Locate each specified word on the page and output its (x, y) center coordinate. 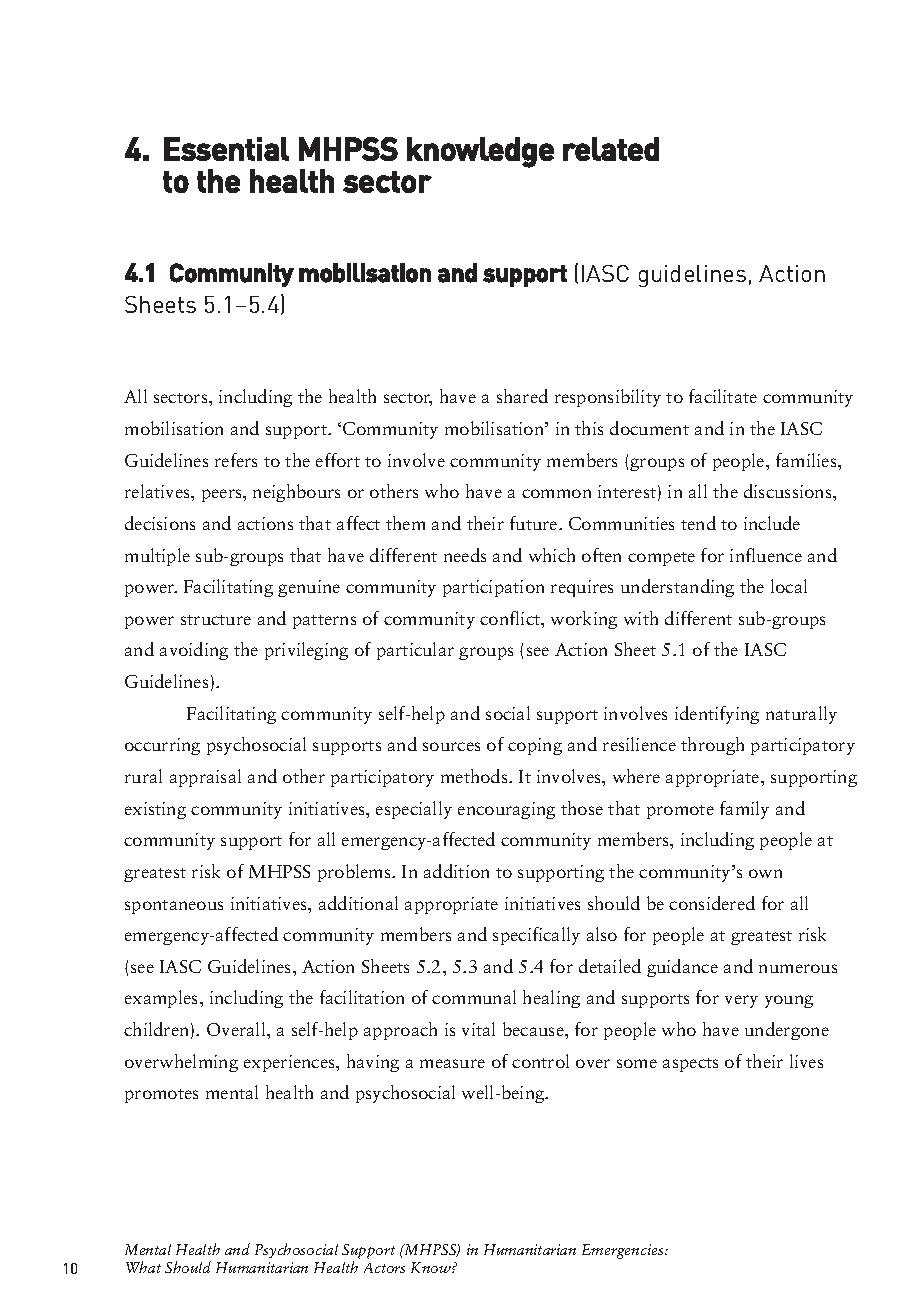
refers (236, 460)
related (611, 149)
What (143, 1267)
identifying (717, 715)
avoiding (194, 651)
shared (522, 396)
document (649, 428)
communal (474, 997)
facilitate (723, 396)
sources (451, 746)
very (741, 1001)
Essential (226, 149)
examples (163, 999)
